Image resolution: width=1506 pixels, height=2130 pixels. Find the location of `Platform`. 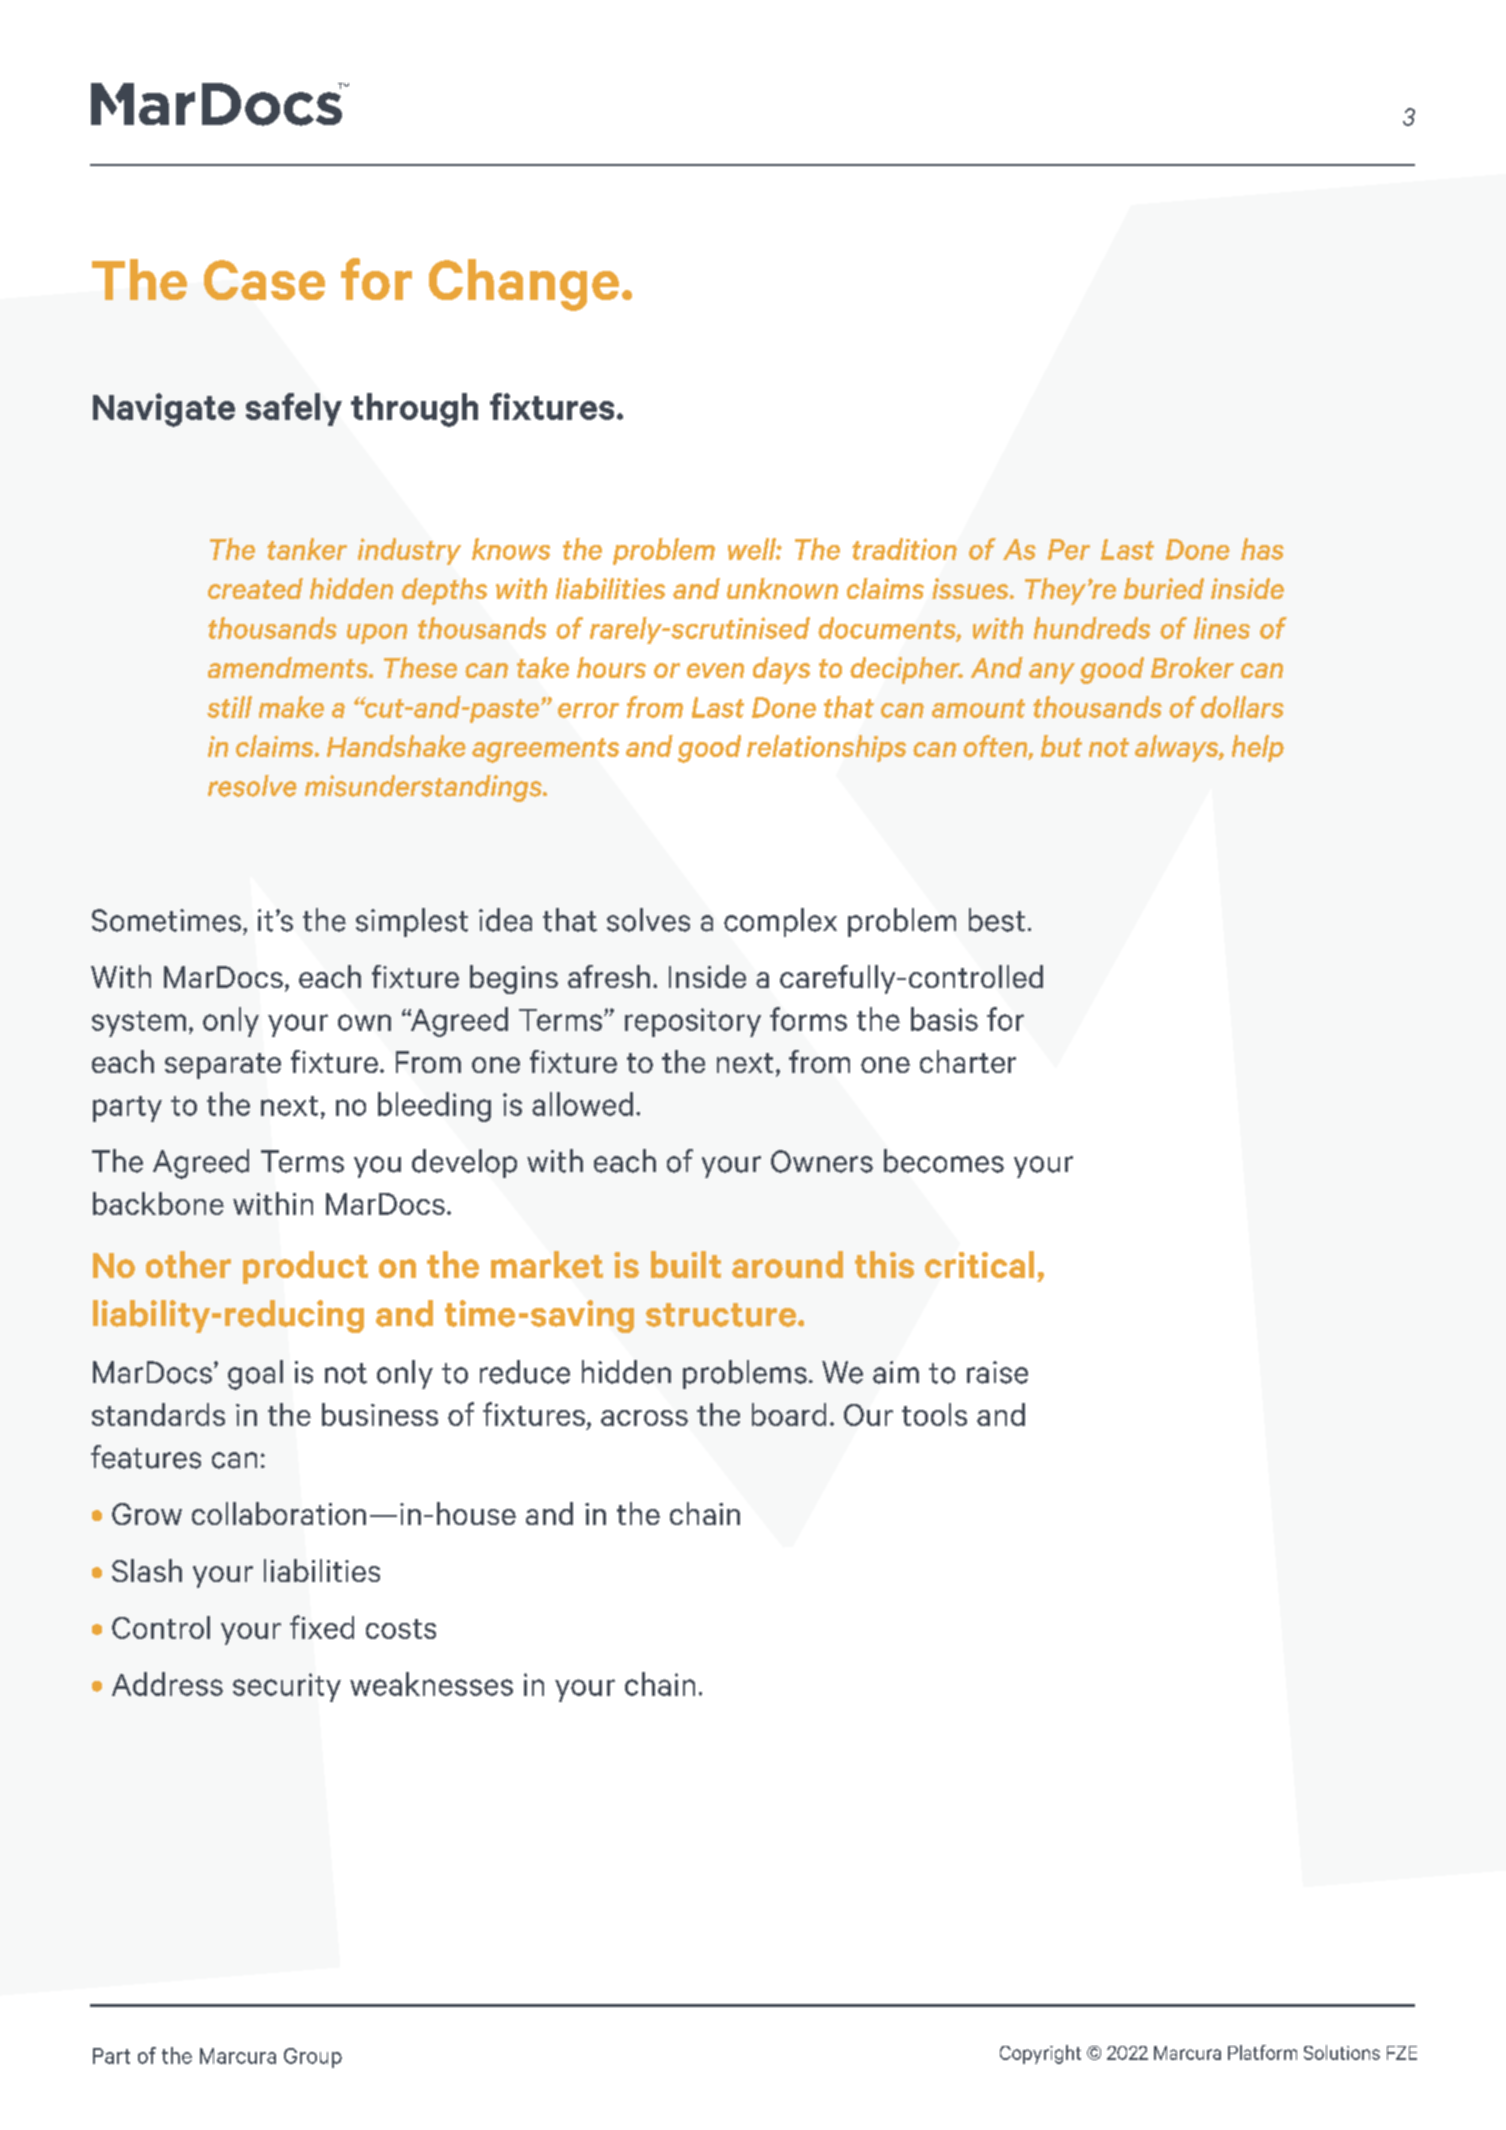

Platform is located at coordinates (1262, 2052).
